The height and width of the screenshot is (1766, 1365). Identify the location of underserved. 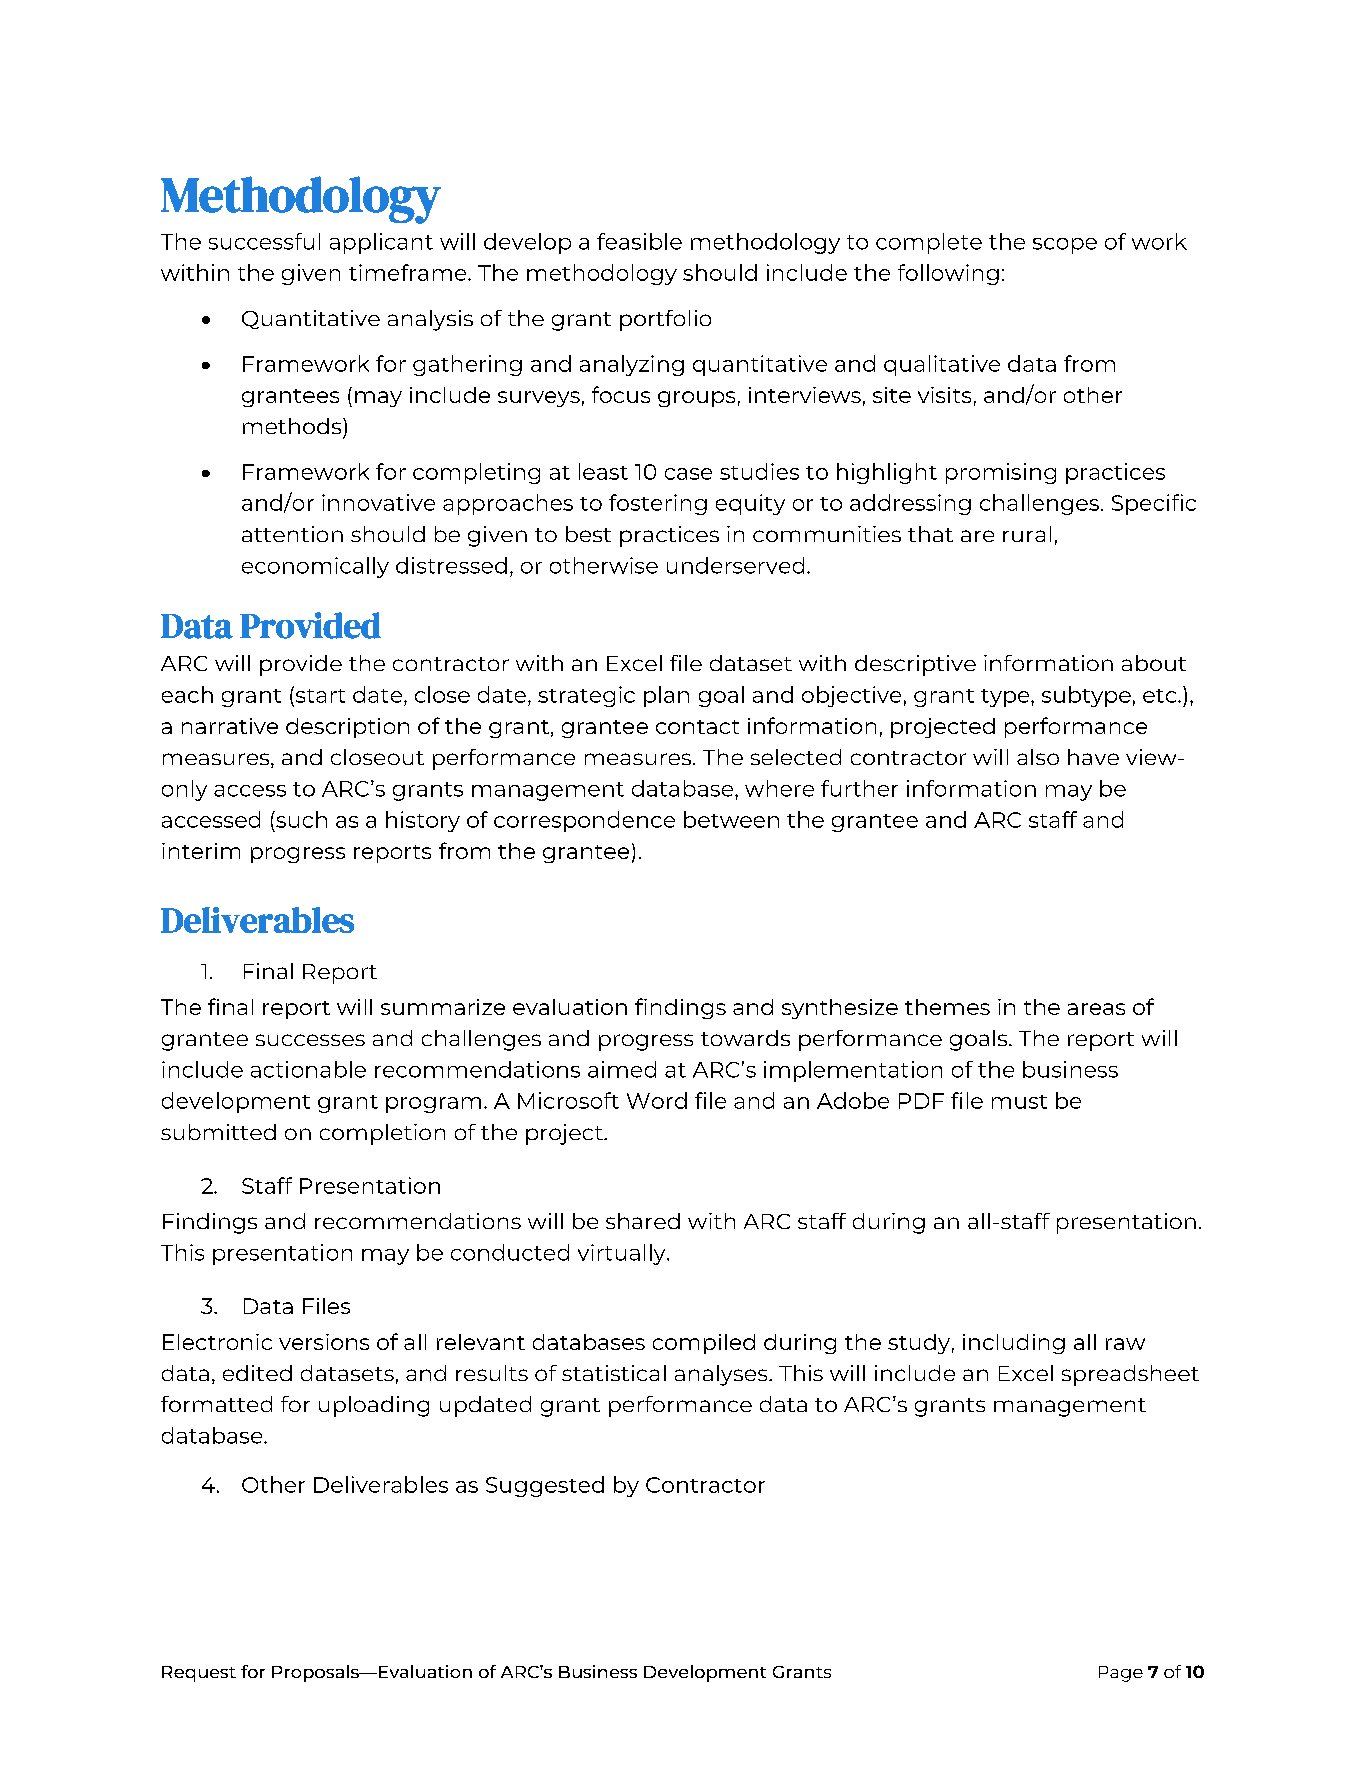
(735, 565).
